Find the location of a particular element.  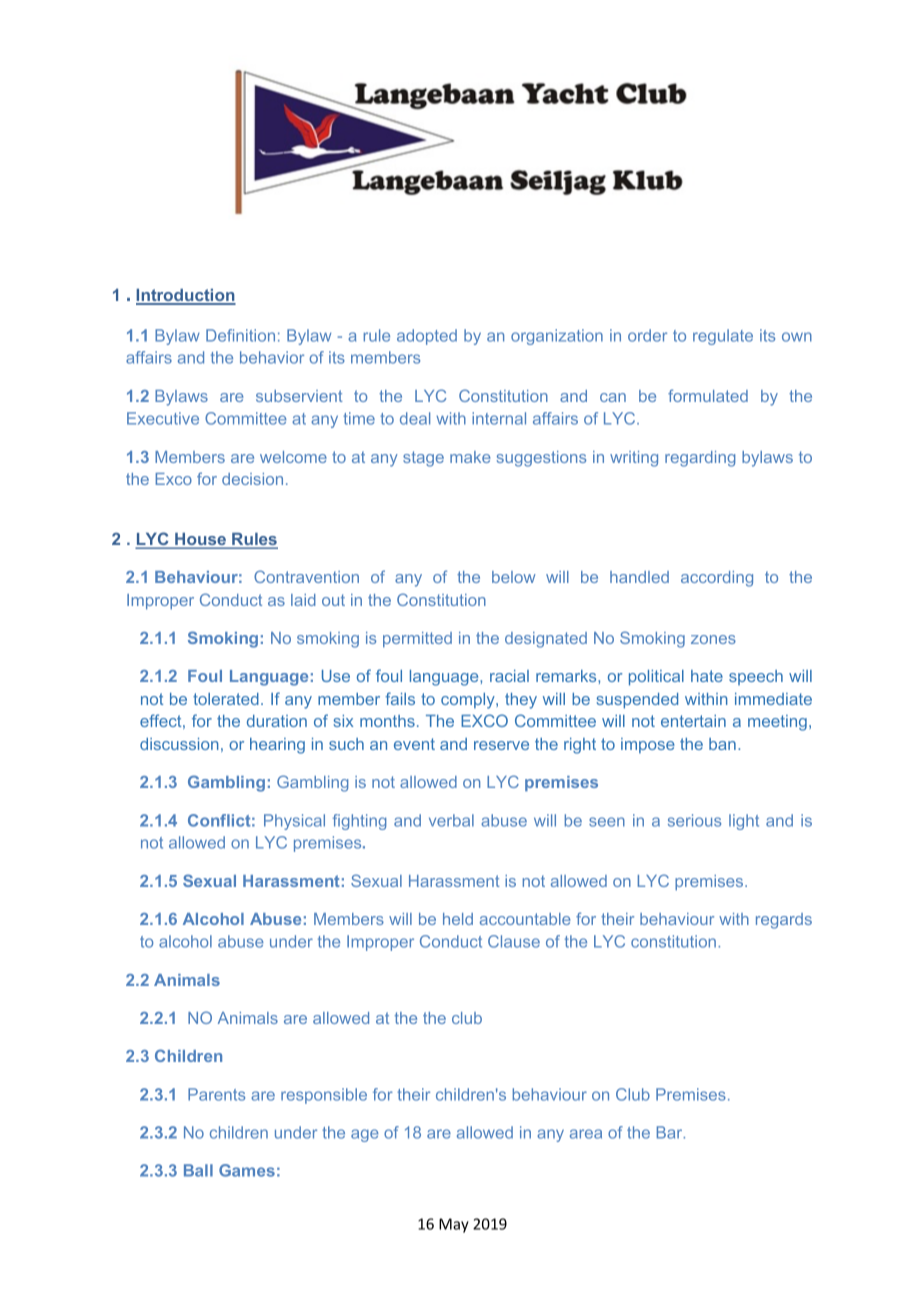

adopted is located at coordinates (427, 337).
